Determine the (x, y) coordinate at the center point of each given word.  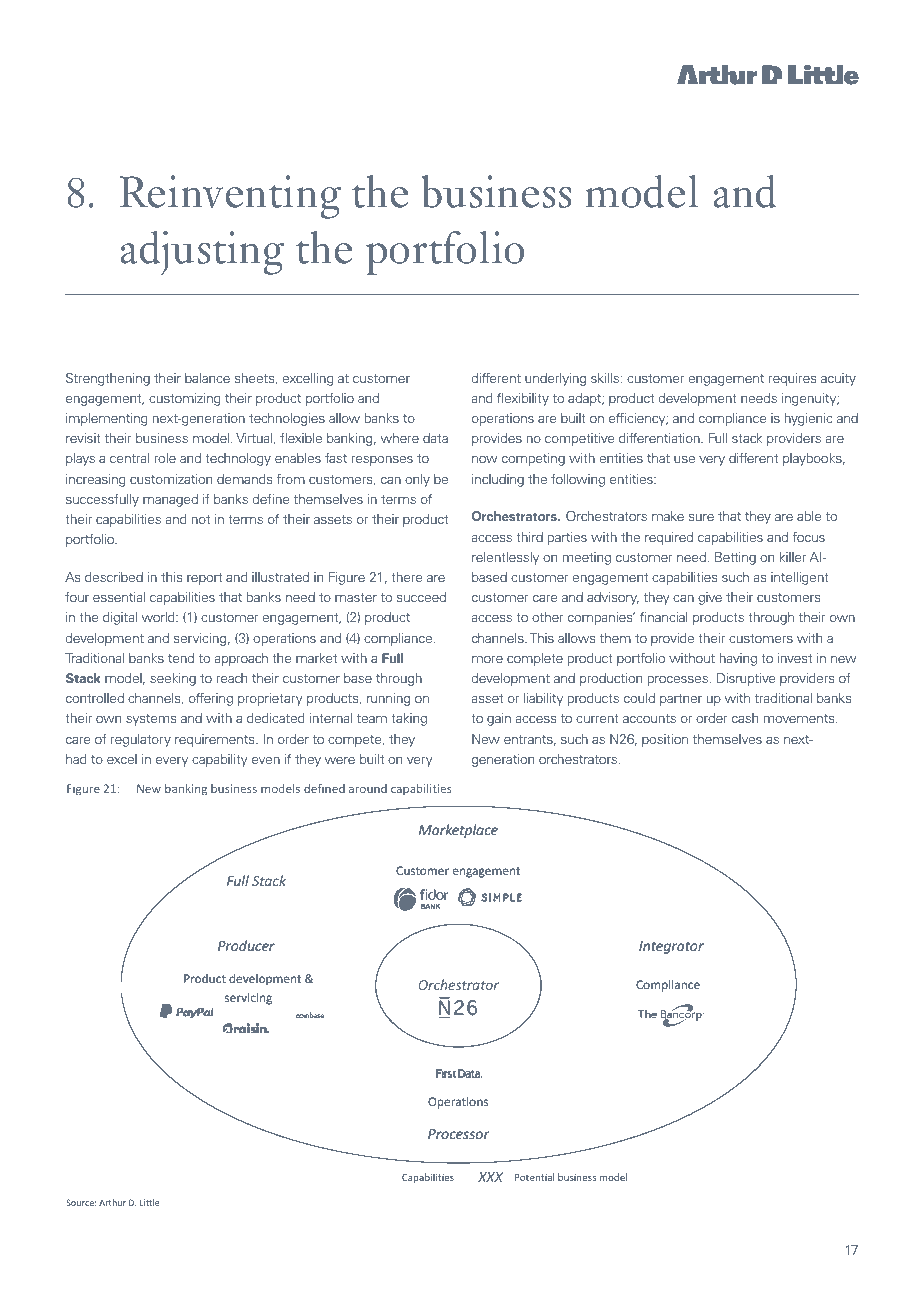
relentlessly (505, 558)
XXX (490, 1177)
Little (149, 1202)
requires (792, 379)
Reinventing (230, 197)
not (201, 519)
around (368, 788)
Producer (246, 945)
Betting (735, 558)
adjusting (202, 253)
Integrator (671, 947)
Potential (534, 1177)
